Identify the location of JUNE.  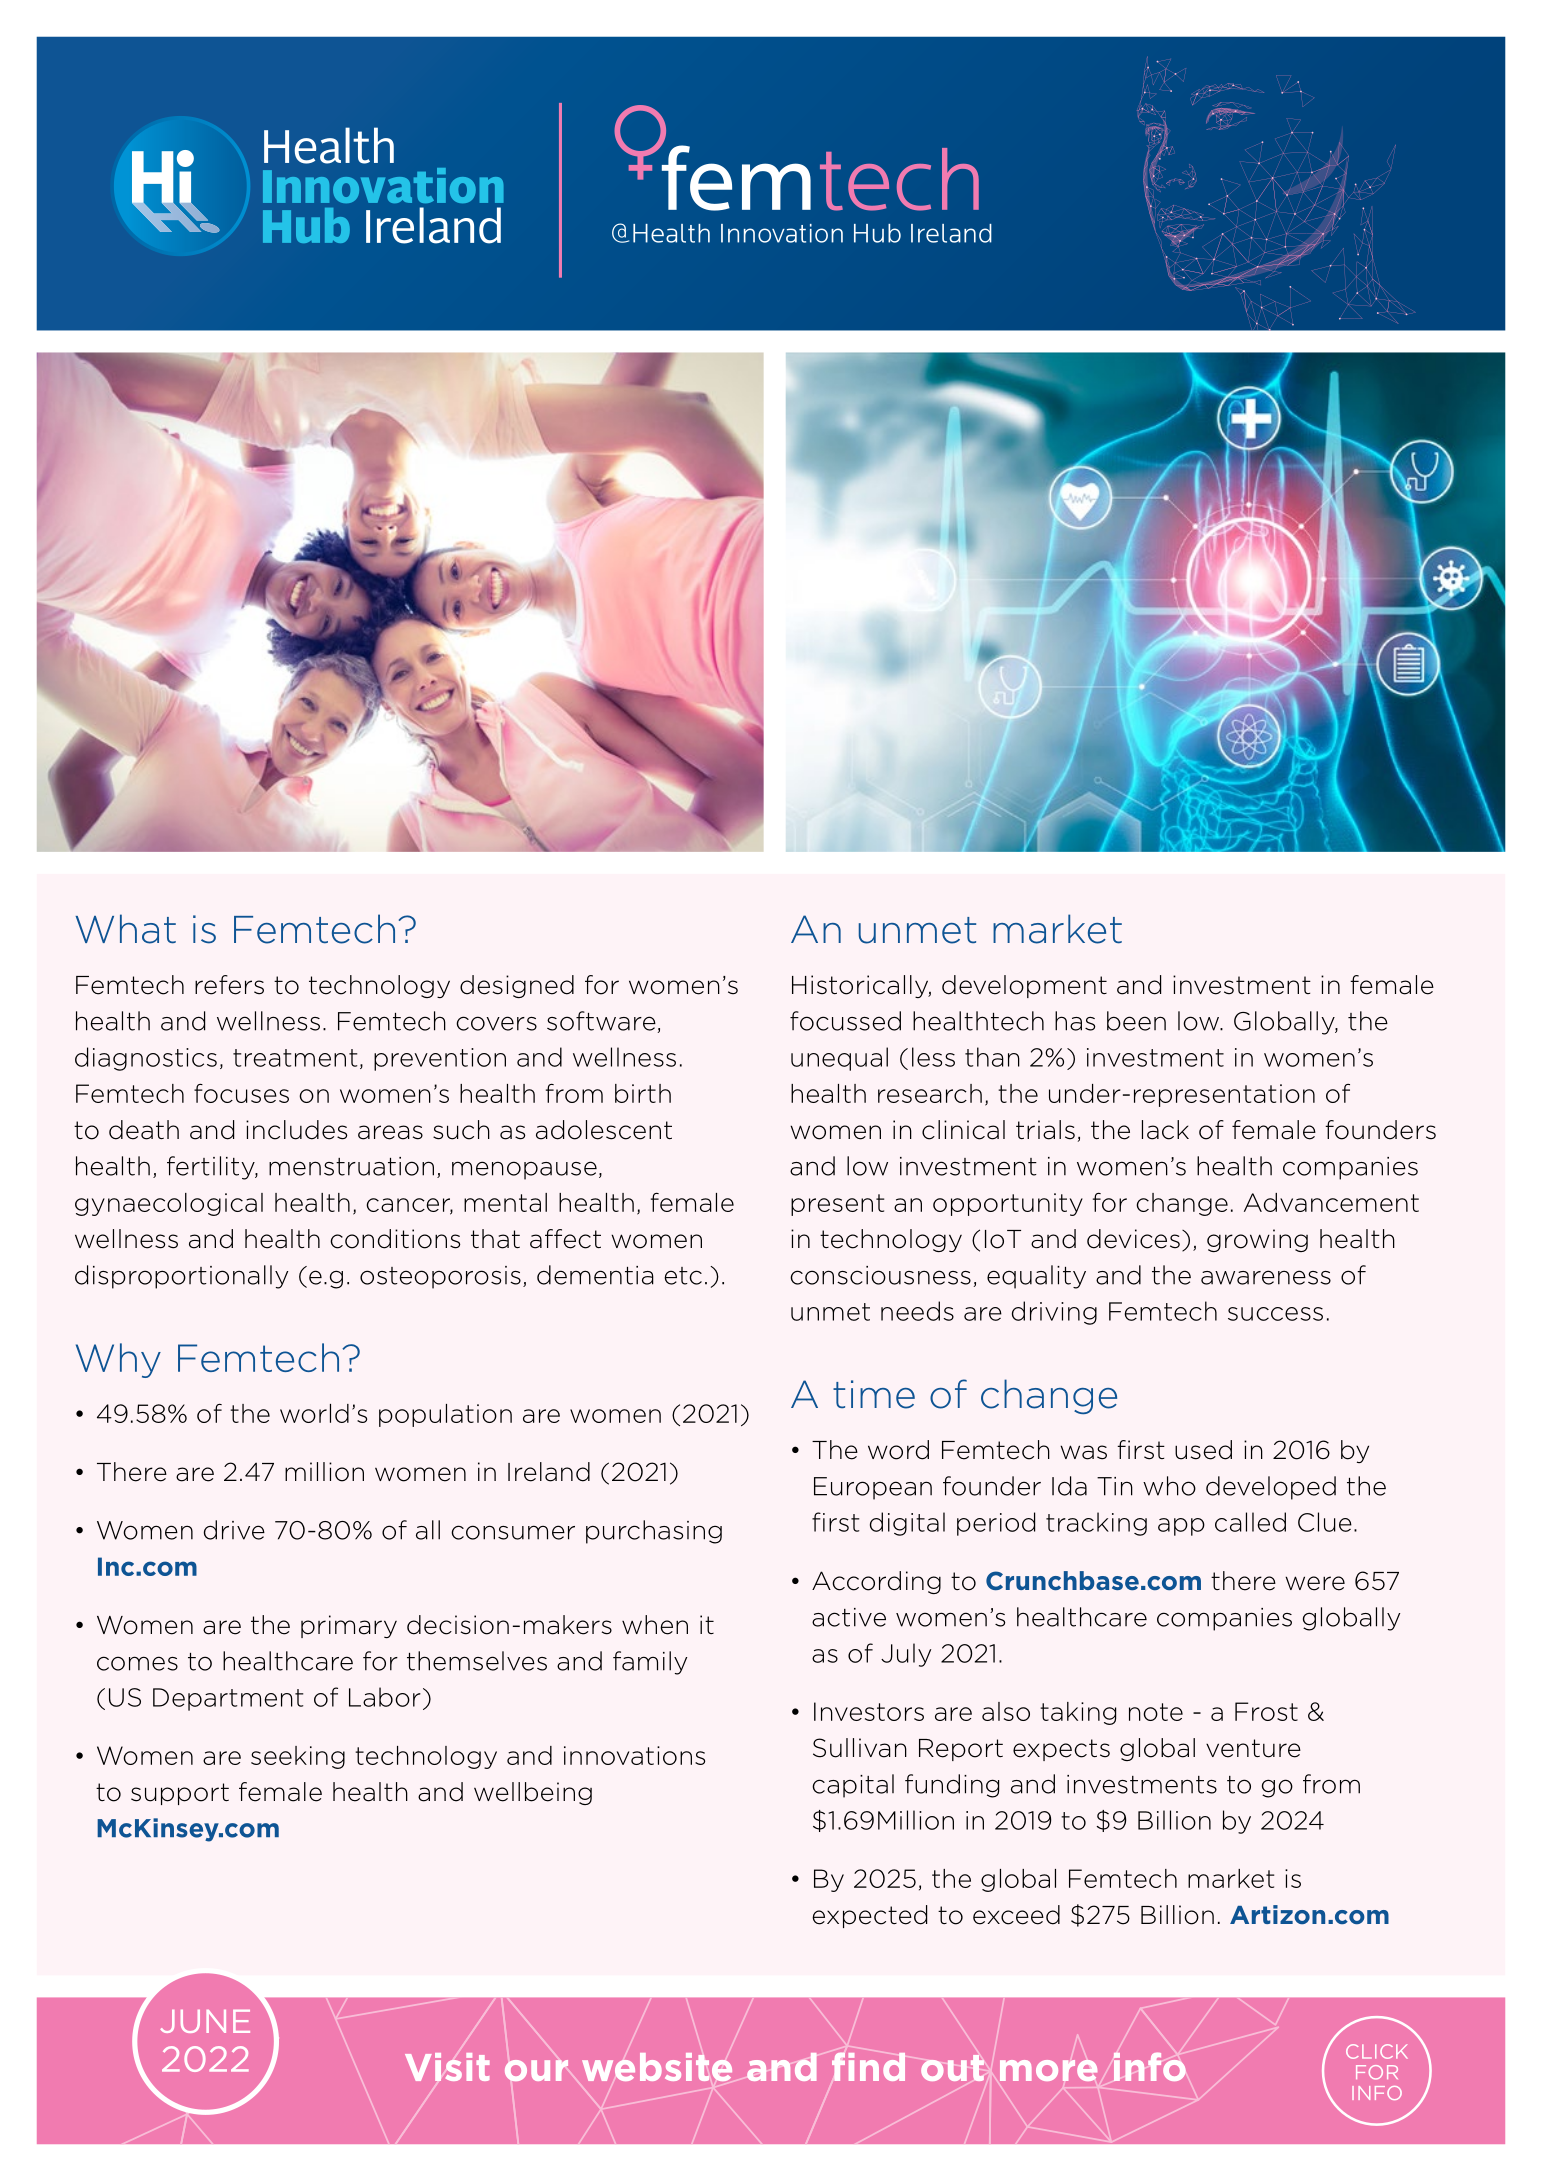
(205, 2021).
